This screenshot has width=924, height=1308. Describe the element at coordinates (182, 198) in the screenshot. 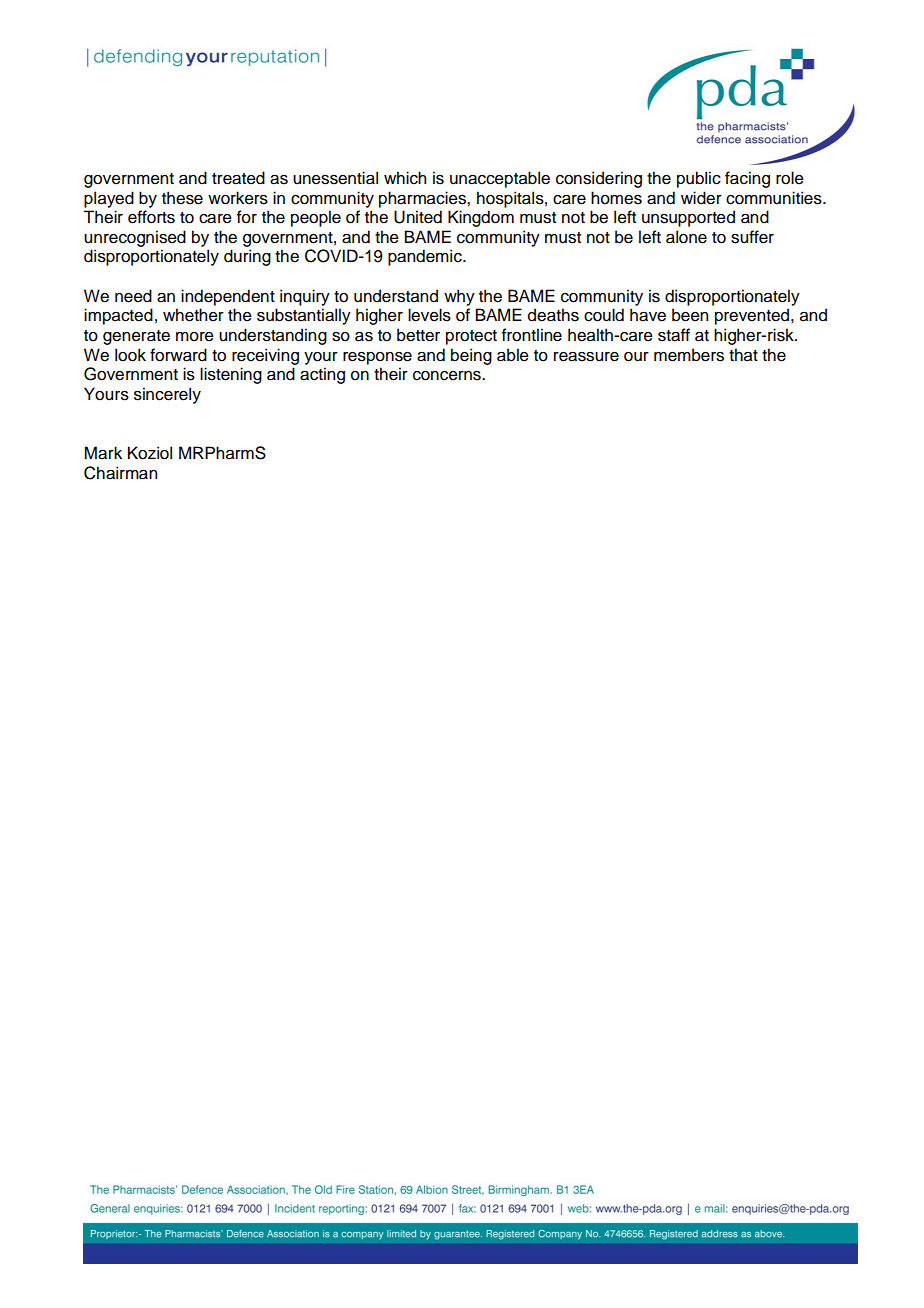

I see `these` at that location.
